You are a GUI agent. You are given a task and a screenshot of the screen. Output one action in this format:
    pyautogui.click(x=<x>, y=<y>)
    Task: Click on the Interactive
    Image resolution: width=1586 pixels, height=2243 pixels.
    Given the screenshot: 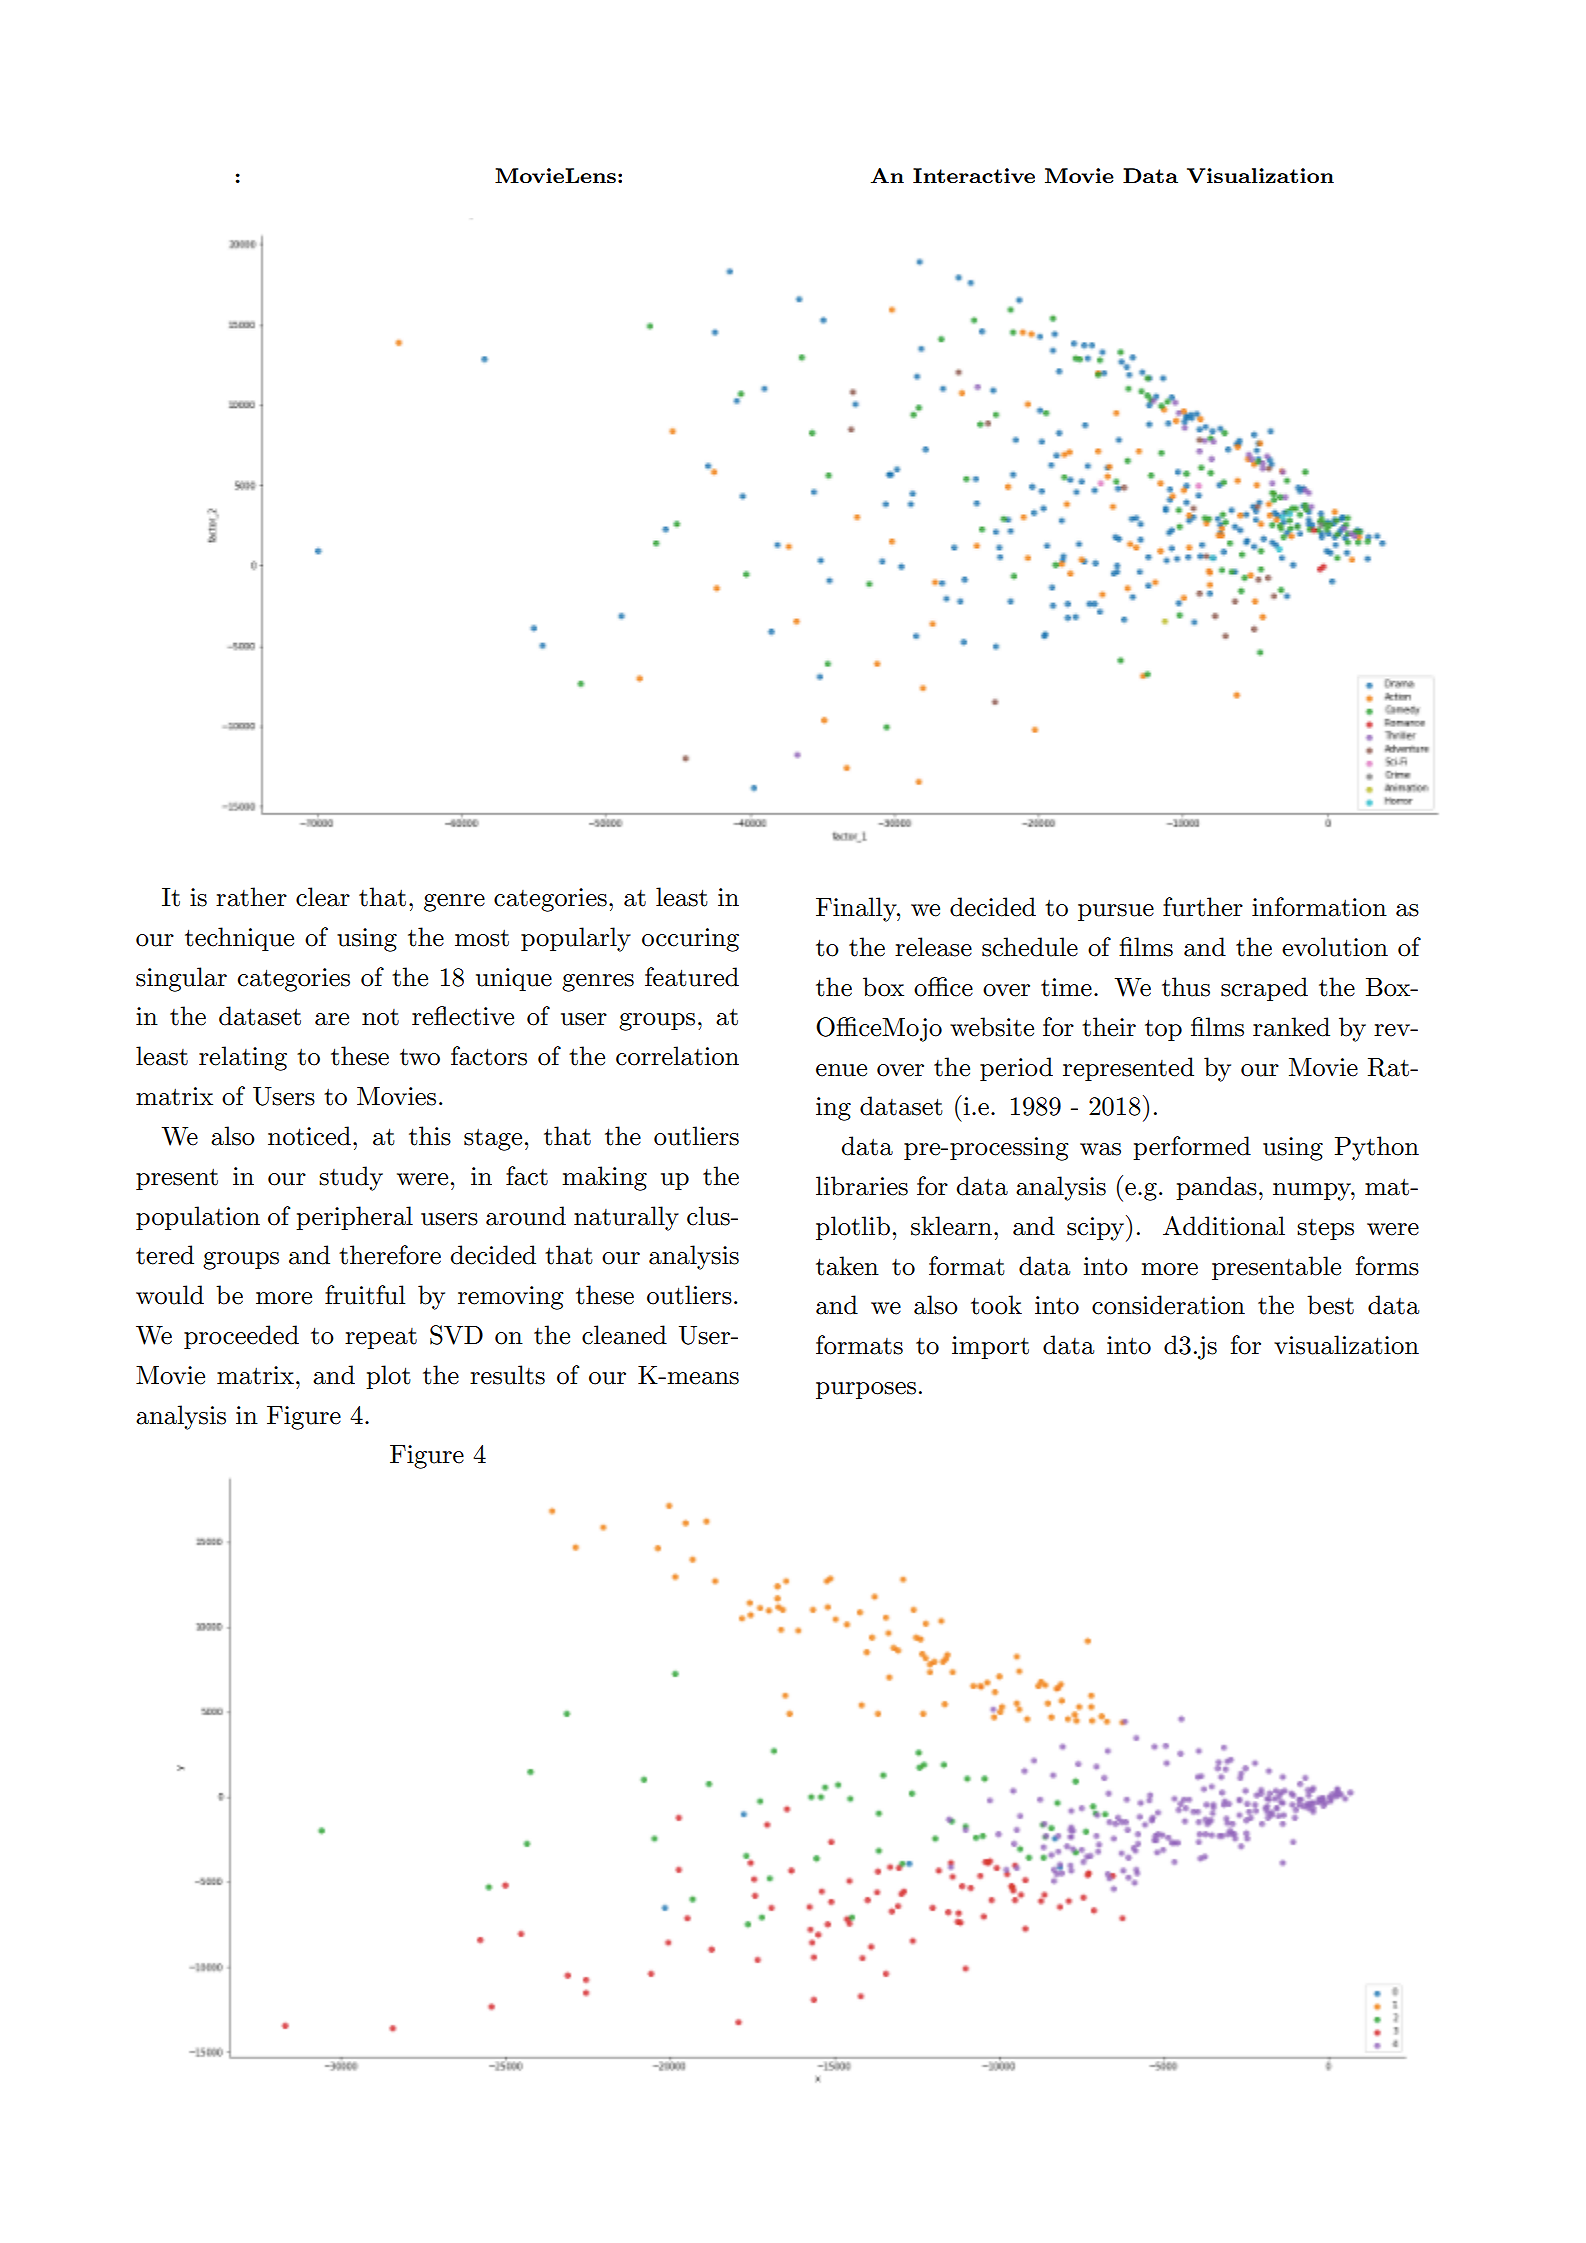 What is the action you would take?
    pyautogui.click(x=974, y=175)
